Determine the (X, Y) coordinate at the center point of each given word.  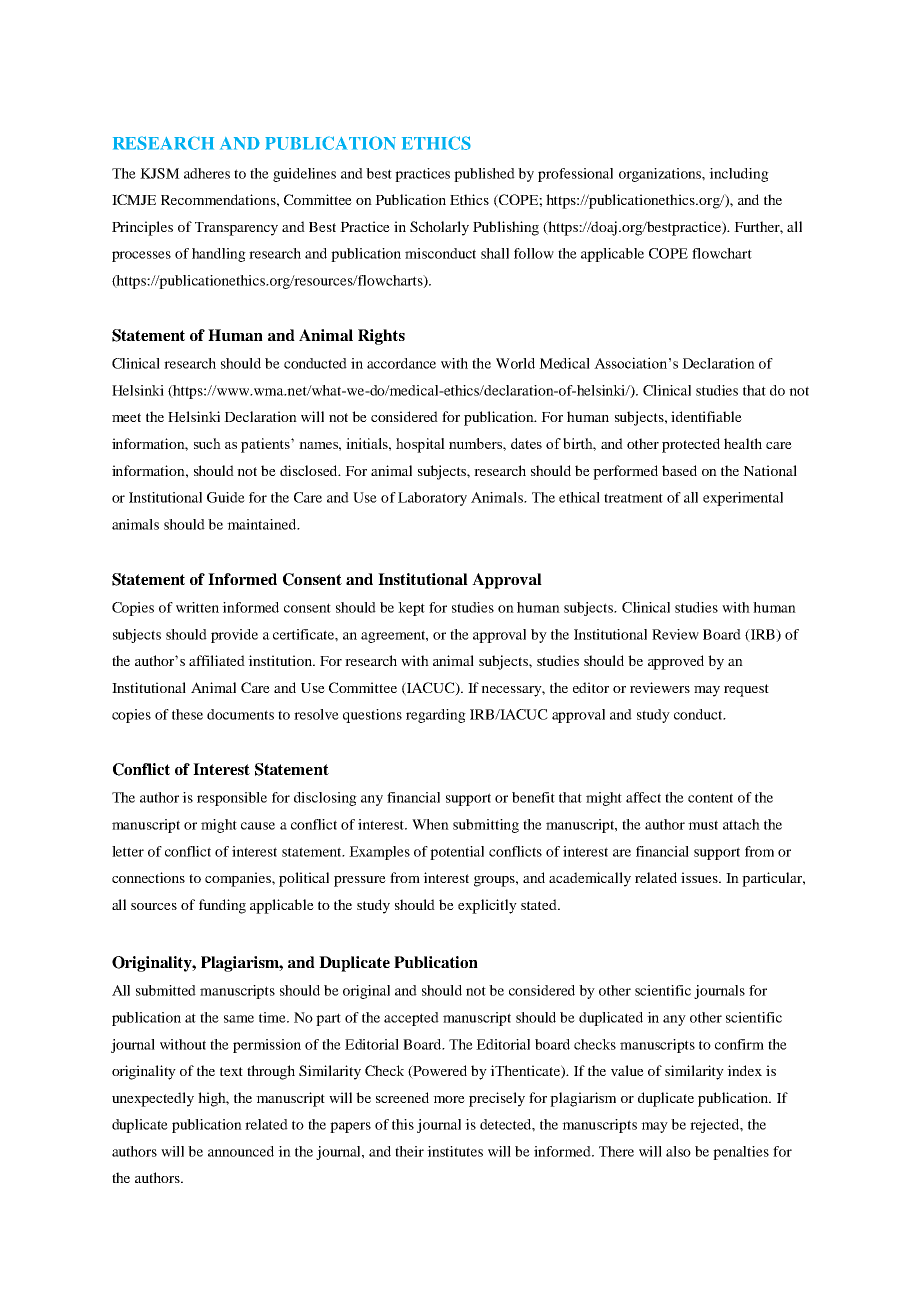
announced (241, 1151)
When (430, 824)
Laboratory (432, 499)
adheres (207, 173)
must (703, 825)
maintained (263, 524)
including (739, 175)
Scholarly (439, 228)
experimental (743, 499)
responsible (232, 799)
